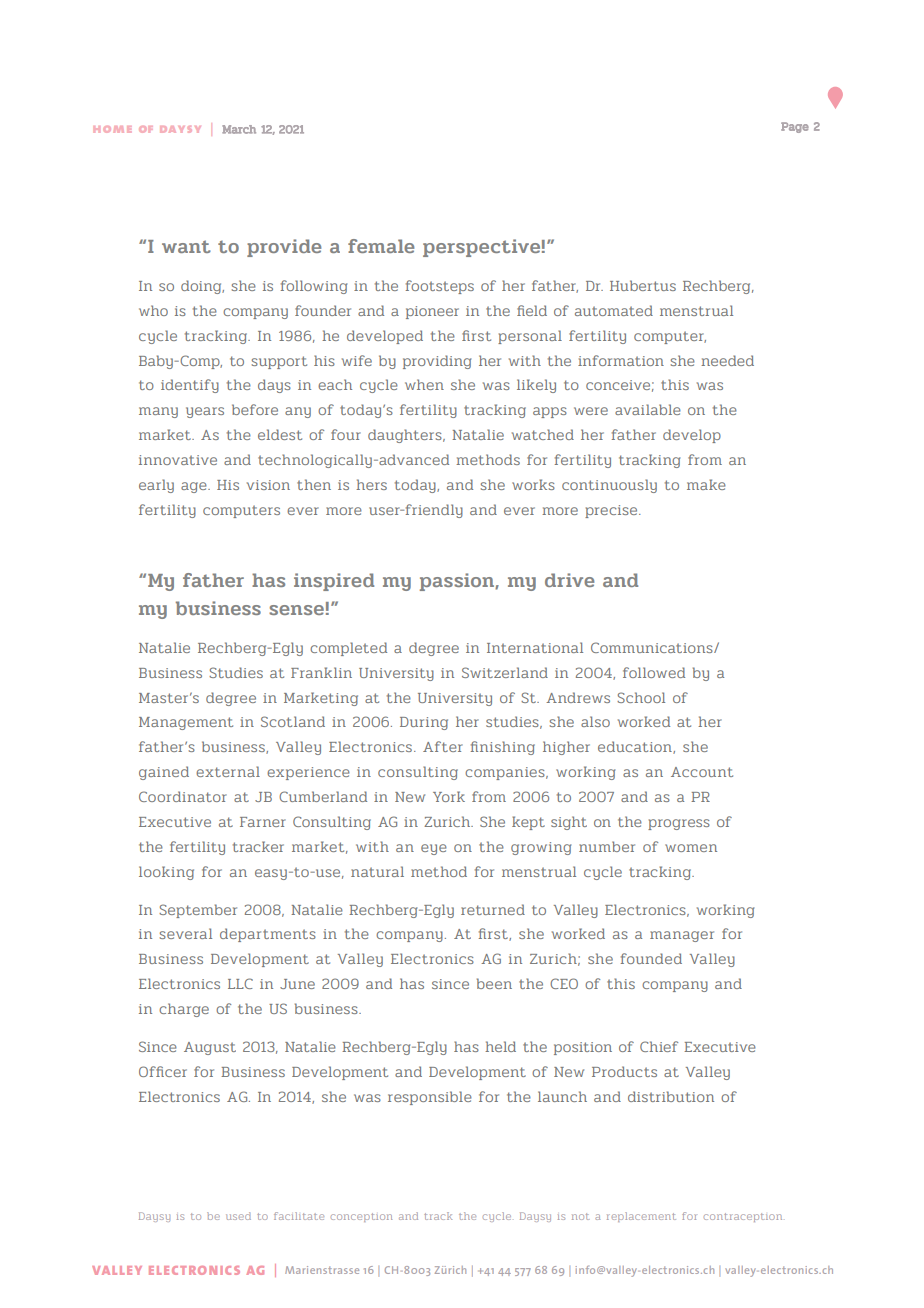 The image size is (924, 1308). I want to click on available, so click(648, 409).
